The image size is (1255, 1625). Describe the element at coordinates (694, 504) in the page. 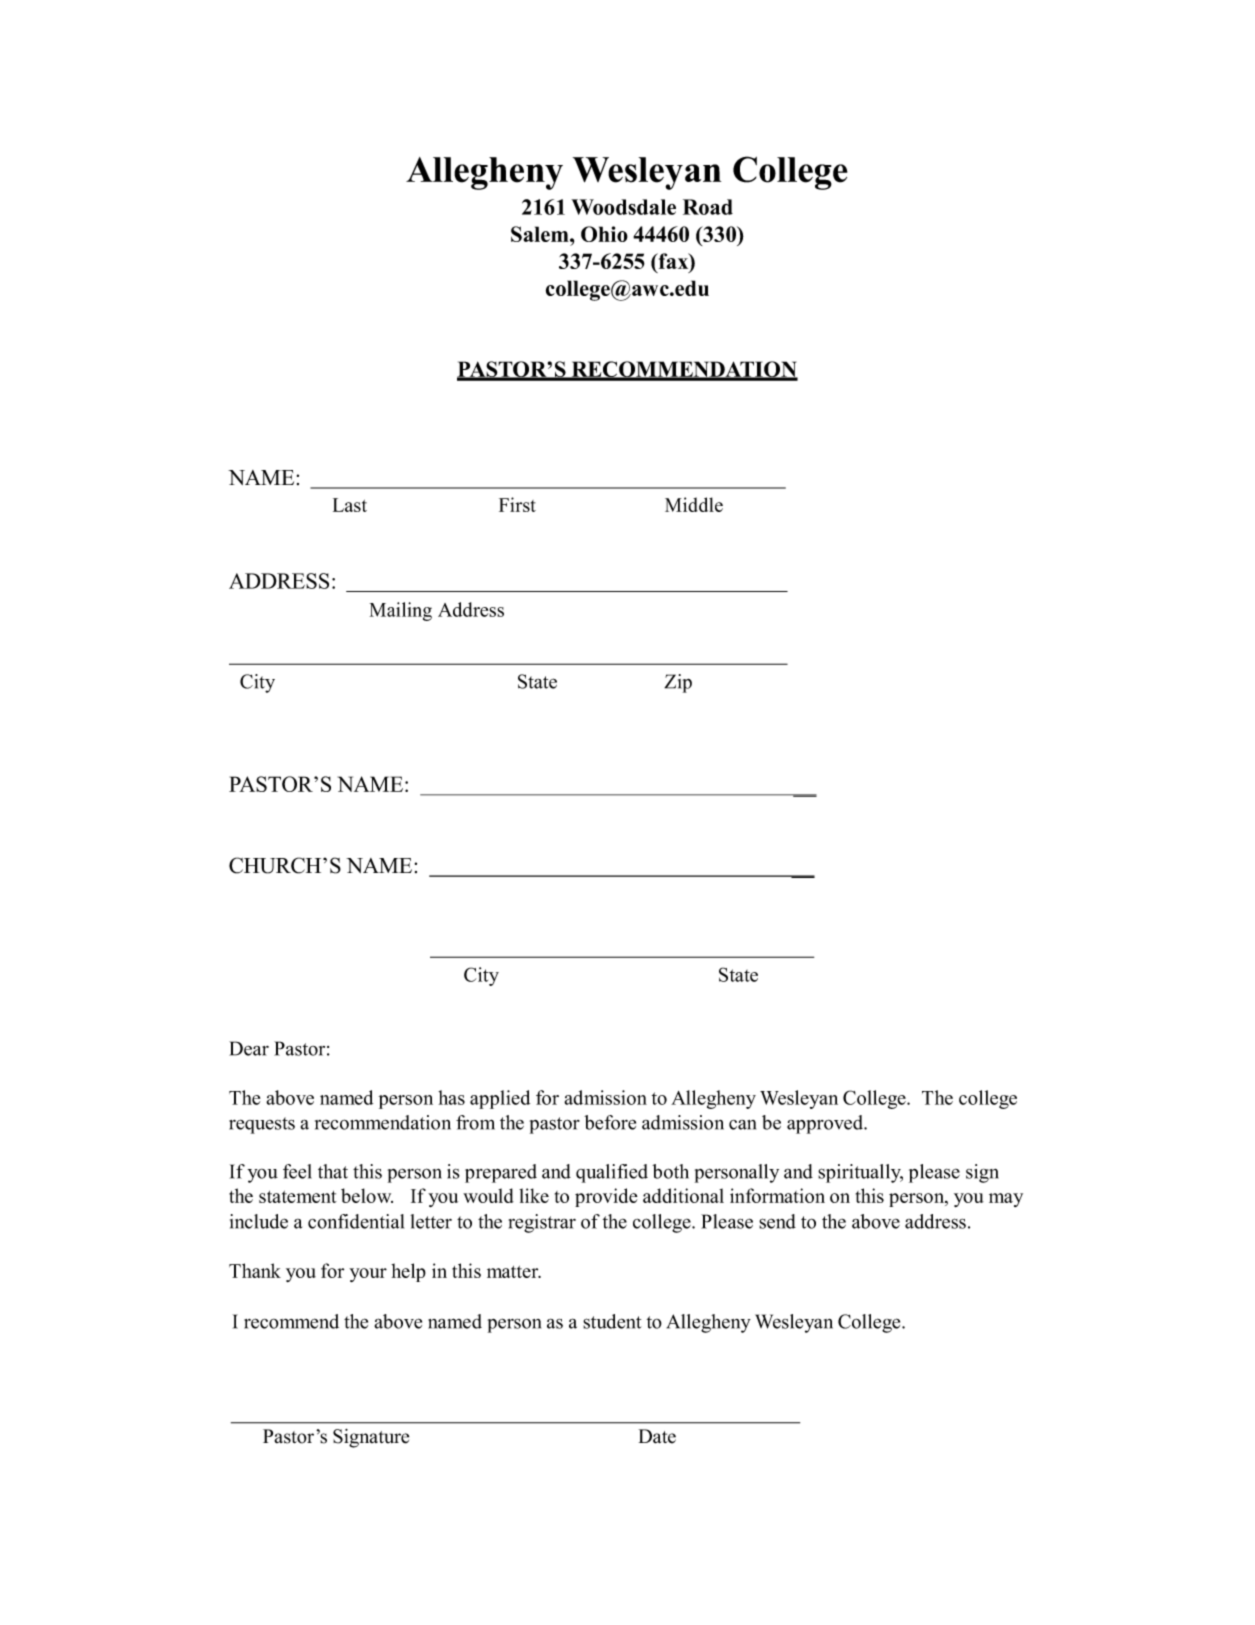

I see `Middle` at that location.
